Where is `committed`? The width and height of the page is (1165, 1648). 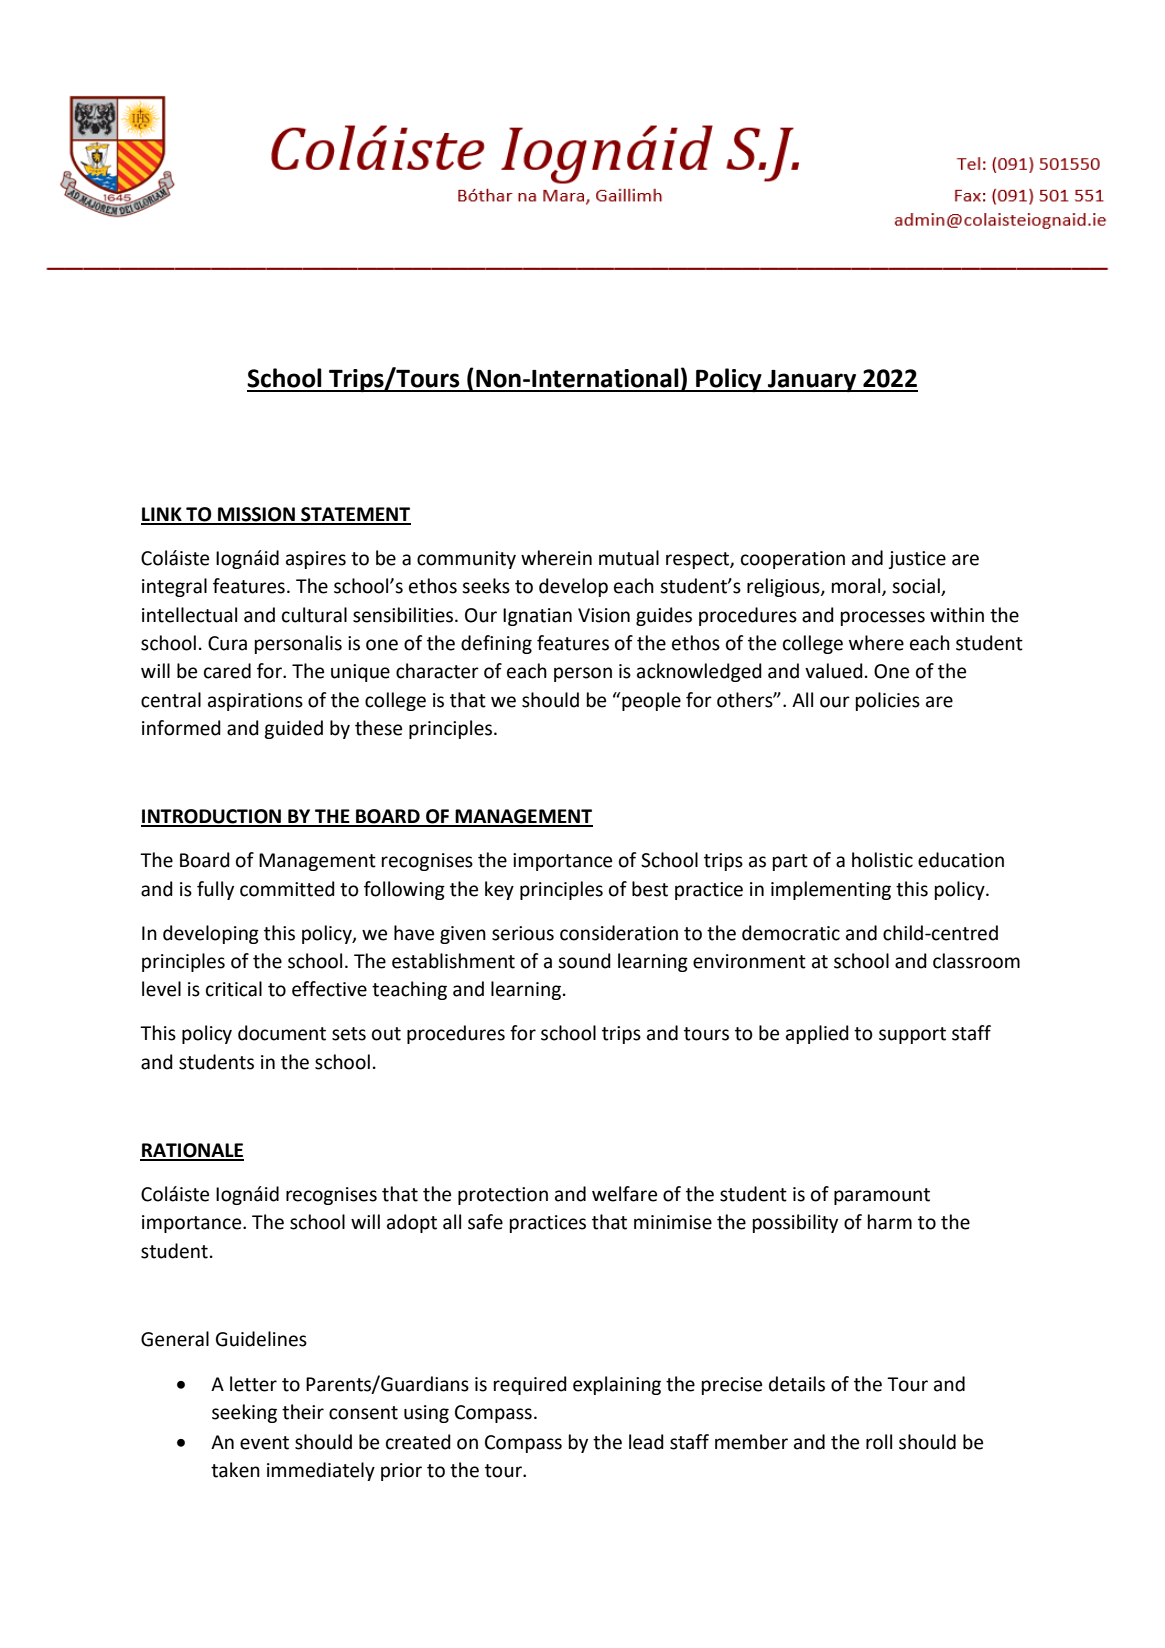
committed is located at coordinates (287, 889).
